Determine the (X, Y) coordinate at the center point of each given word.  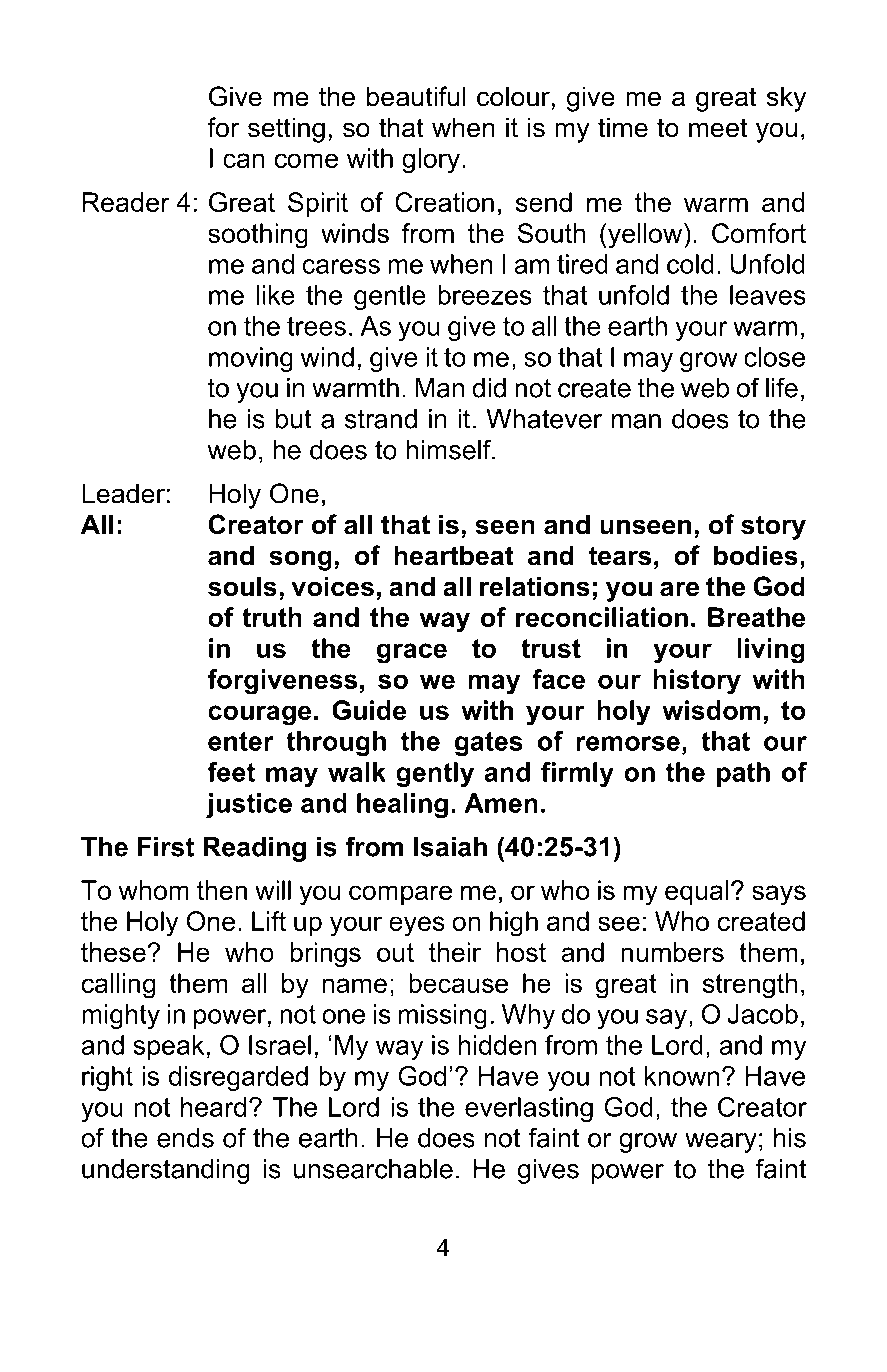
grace (412, 653)
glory (431, 161)
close (774, 357)
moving (251, 359)
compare (400, 895)
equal (696, 892)
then (222, 890)
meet (718, 128)
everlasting (529, 1109)
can (243, 160)
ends (185, 1138)
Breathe (756, 617)
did (489, 388)
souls (242, 586)
